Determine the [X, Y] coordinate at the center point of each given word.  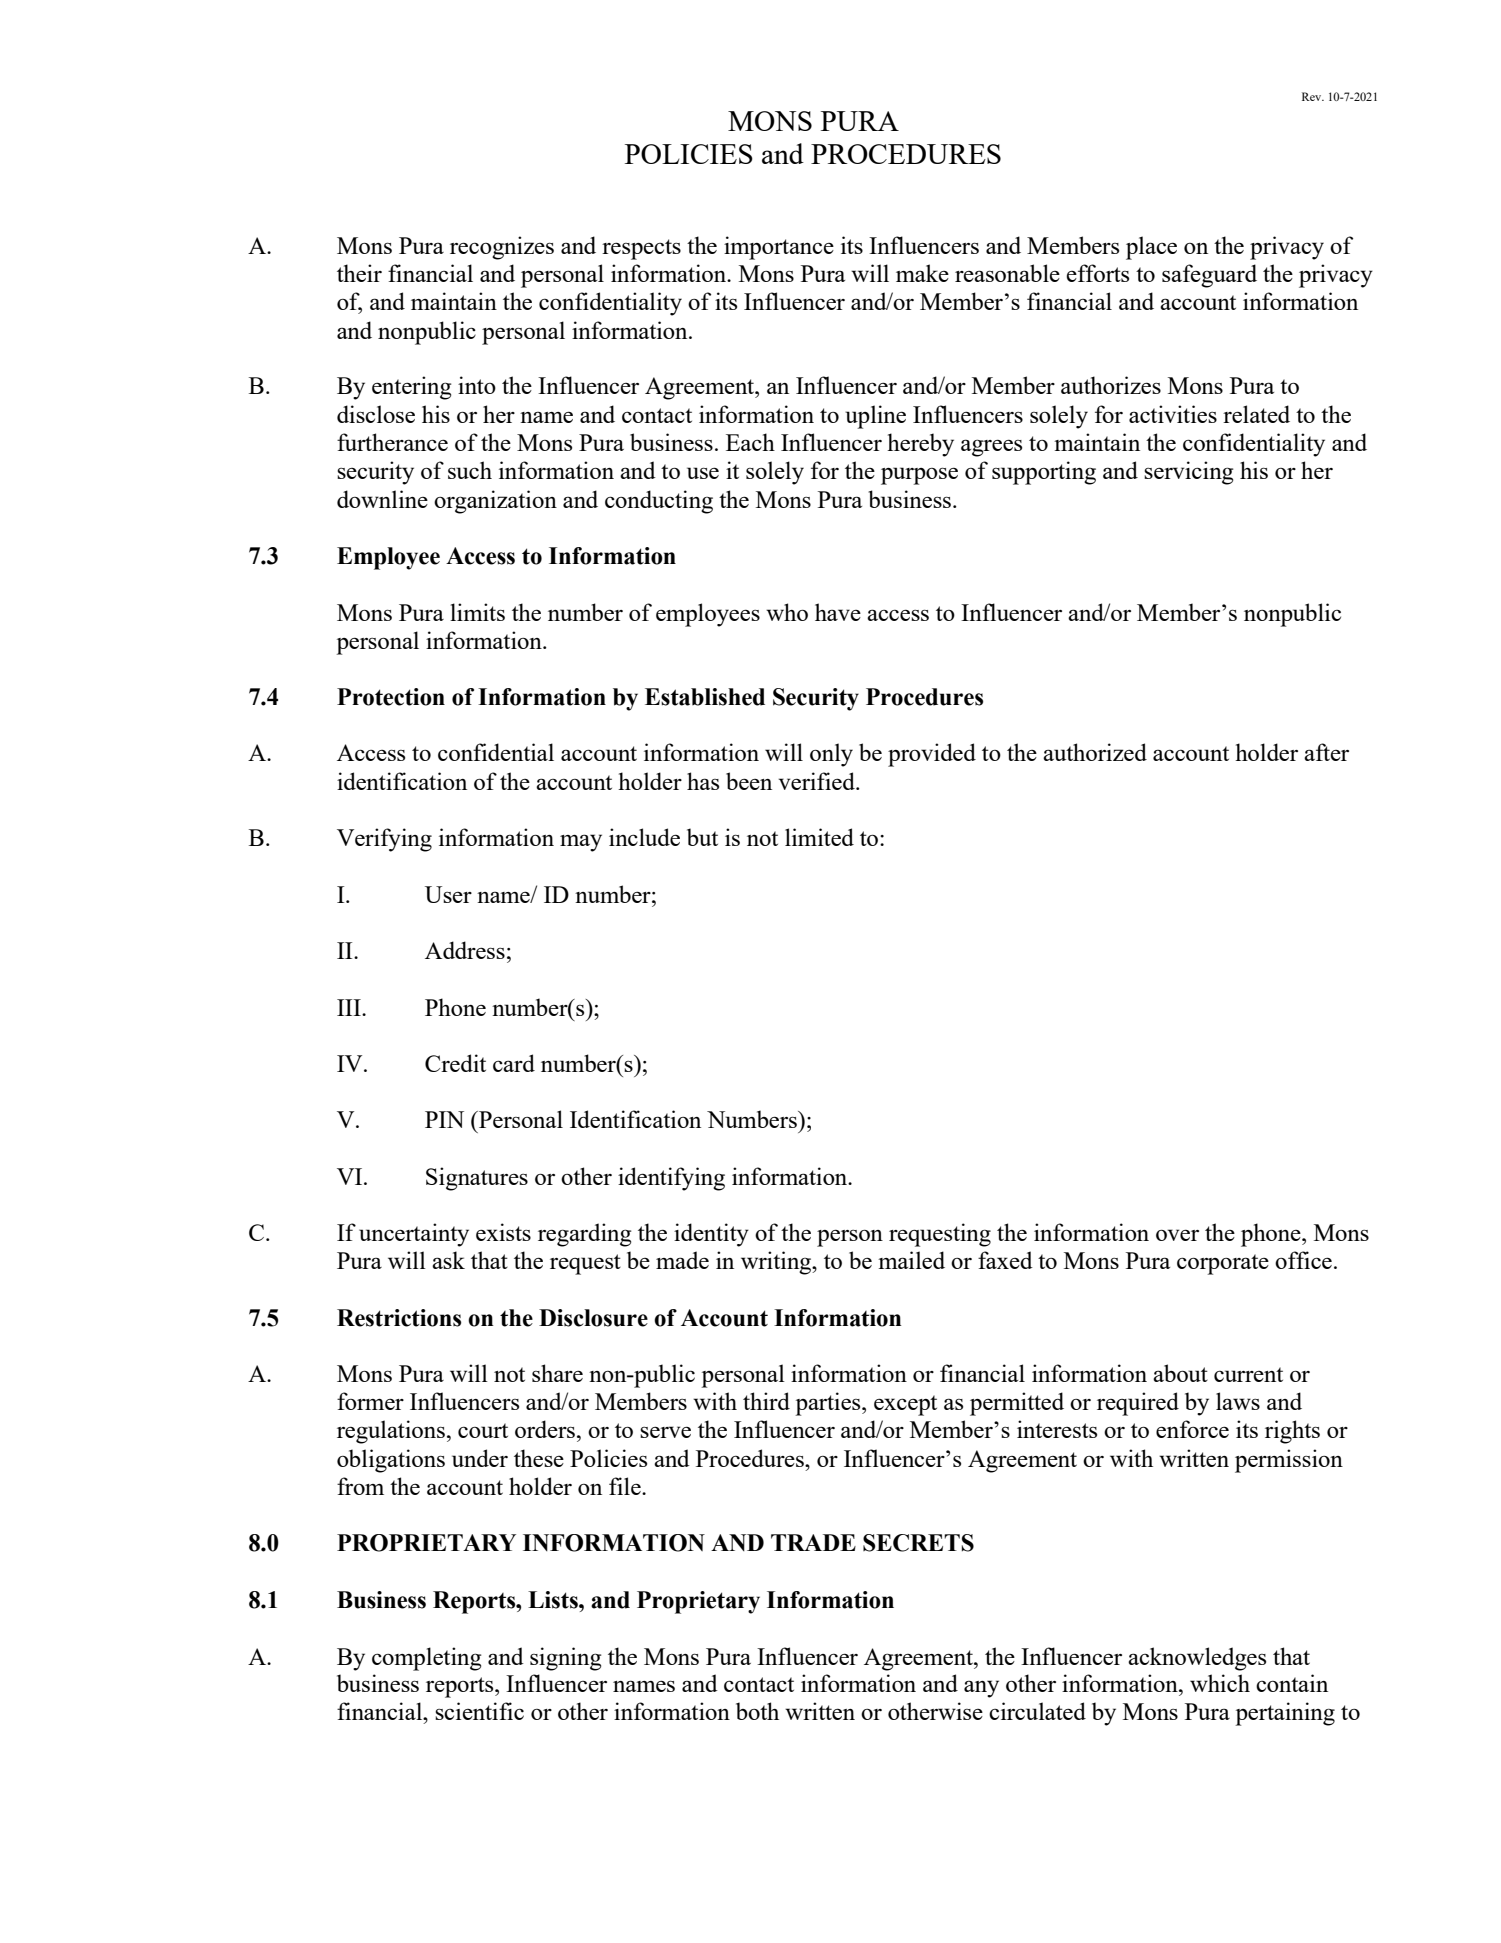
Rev [1313, 96]
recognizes [502, 248]
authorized [1095, 752]
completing [426, 1659]
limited [819, 837]
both [757, 1711]
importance [779, 248]
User [448, 894]
